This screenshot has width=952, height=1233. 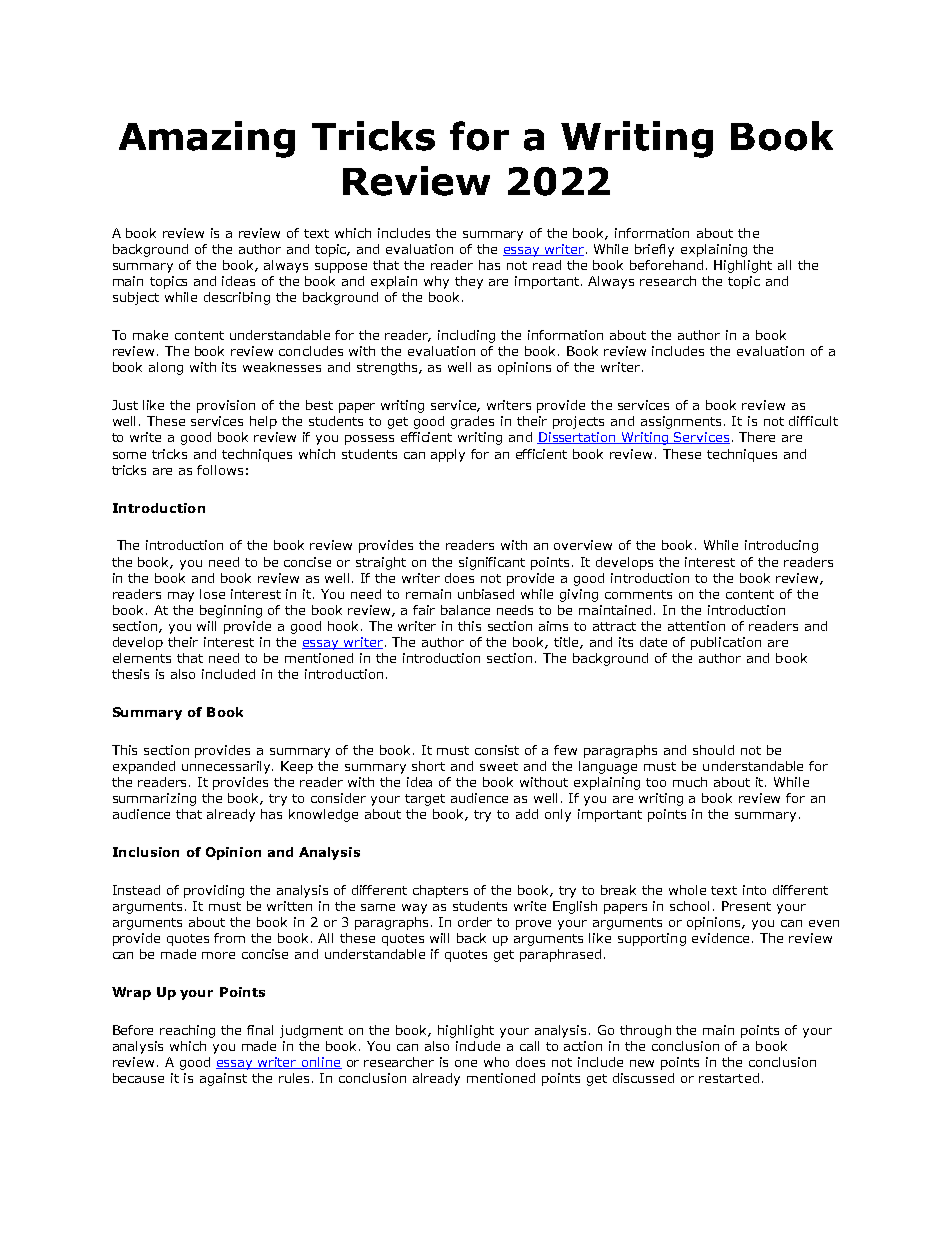 What do you see at coordinates (729, 1078) in the screenshot?
I see `restarted` at bounding box center [729, 1078].
